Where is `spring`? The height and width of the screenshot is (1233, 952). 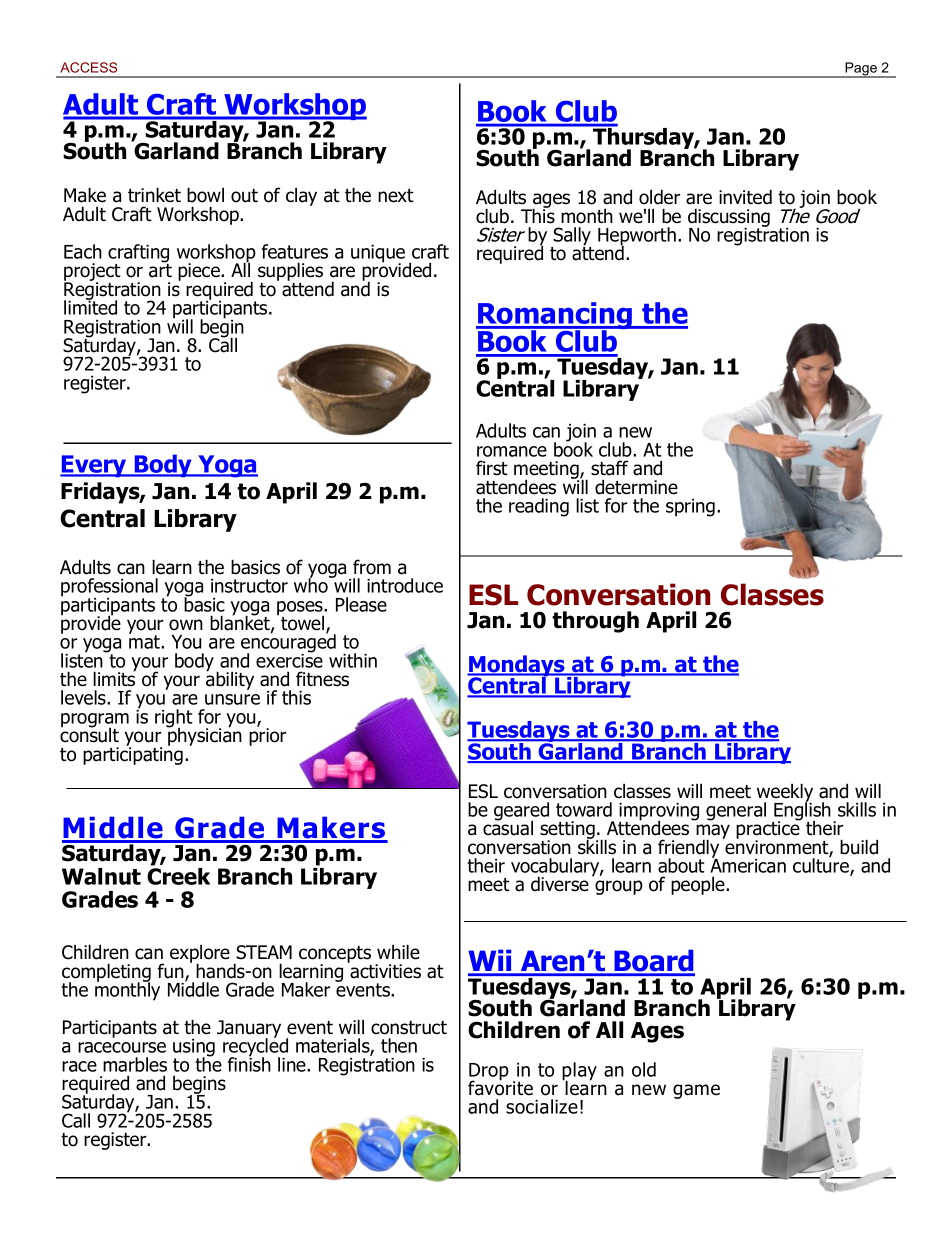 spring is located at coordinates (690, 508).
